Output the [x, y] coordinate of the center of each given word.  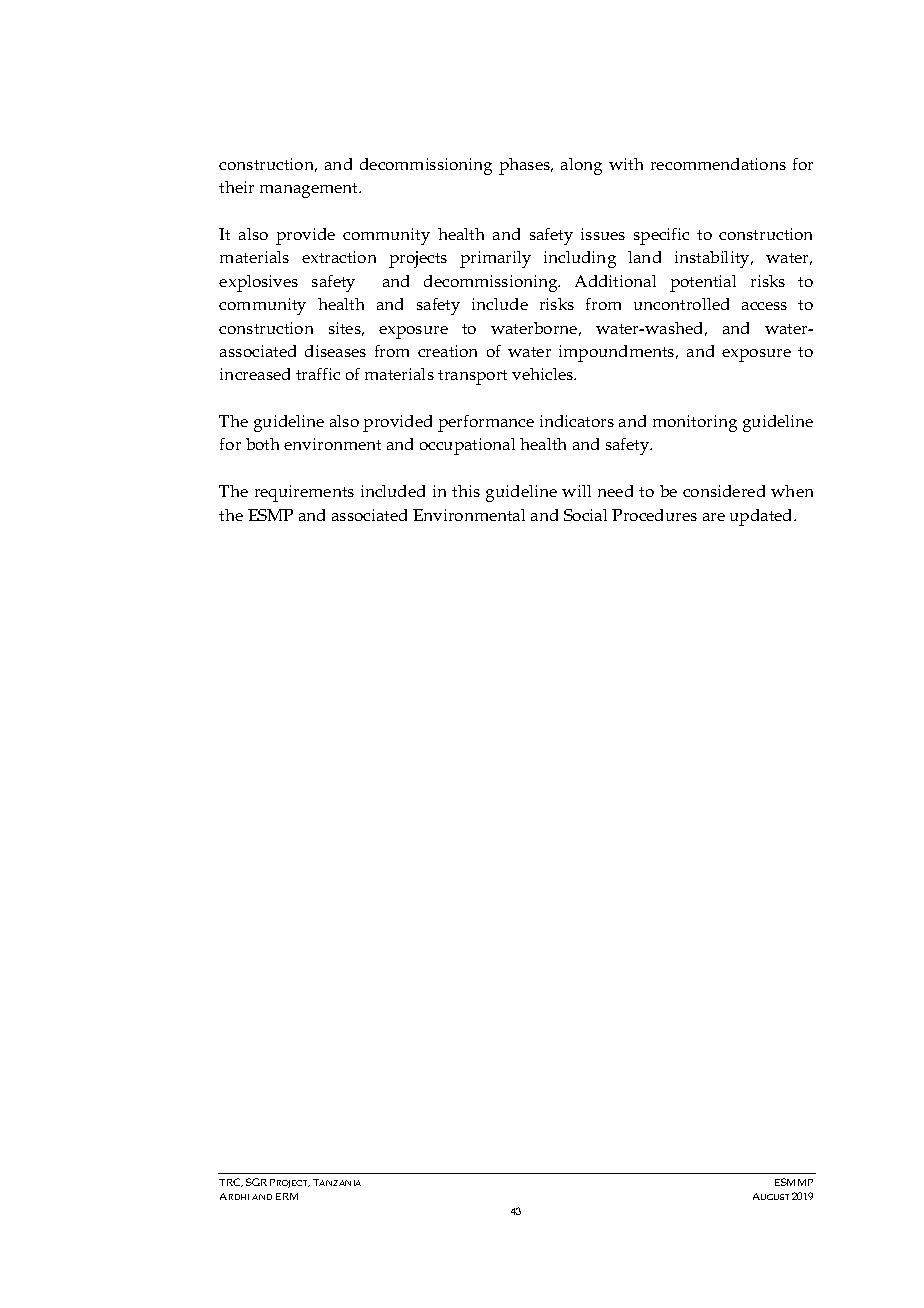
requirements [304, 493]
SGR [256, 1182]
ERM [287, 1196]
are [714, 517]
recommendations [718, 164]
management [310, 190]
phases [526, 166]
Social [585, 515]
